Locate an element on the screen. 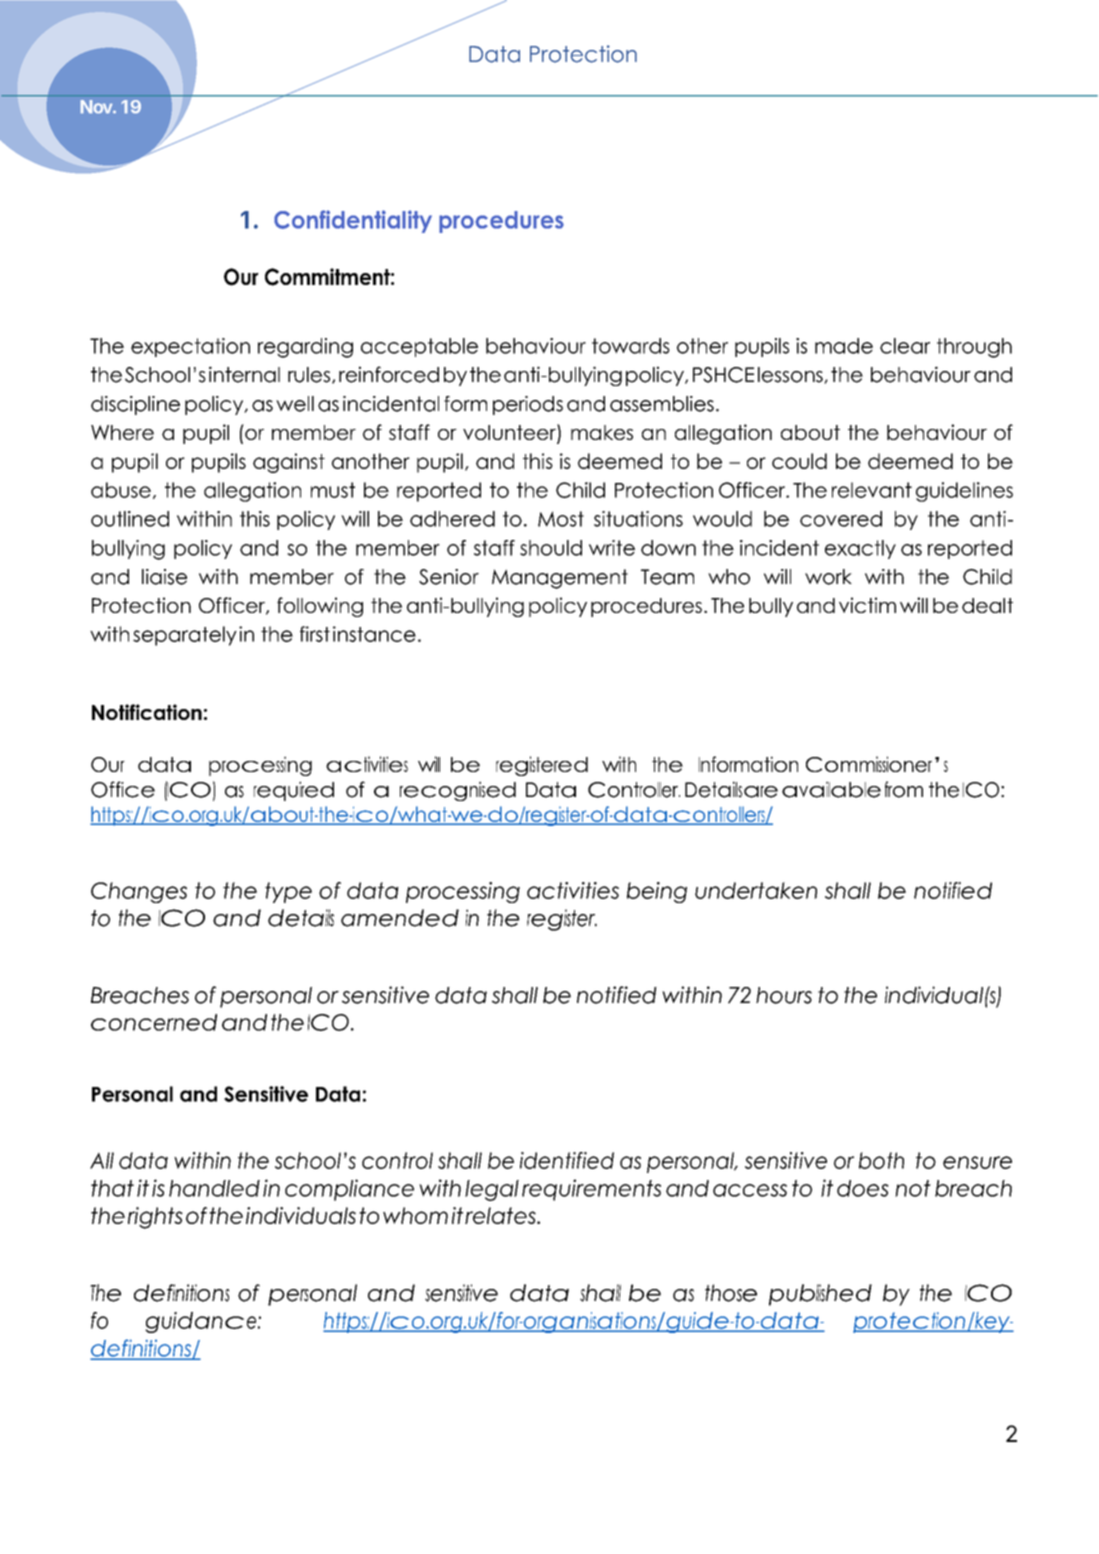 The height and width of the screenshot is (1554, 1099). Notification is located at coordinates (147, 712).
